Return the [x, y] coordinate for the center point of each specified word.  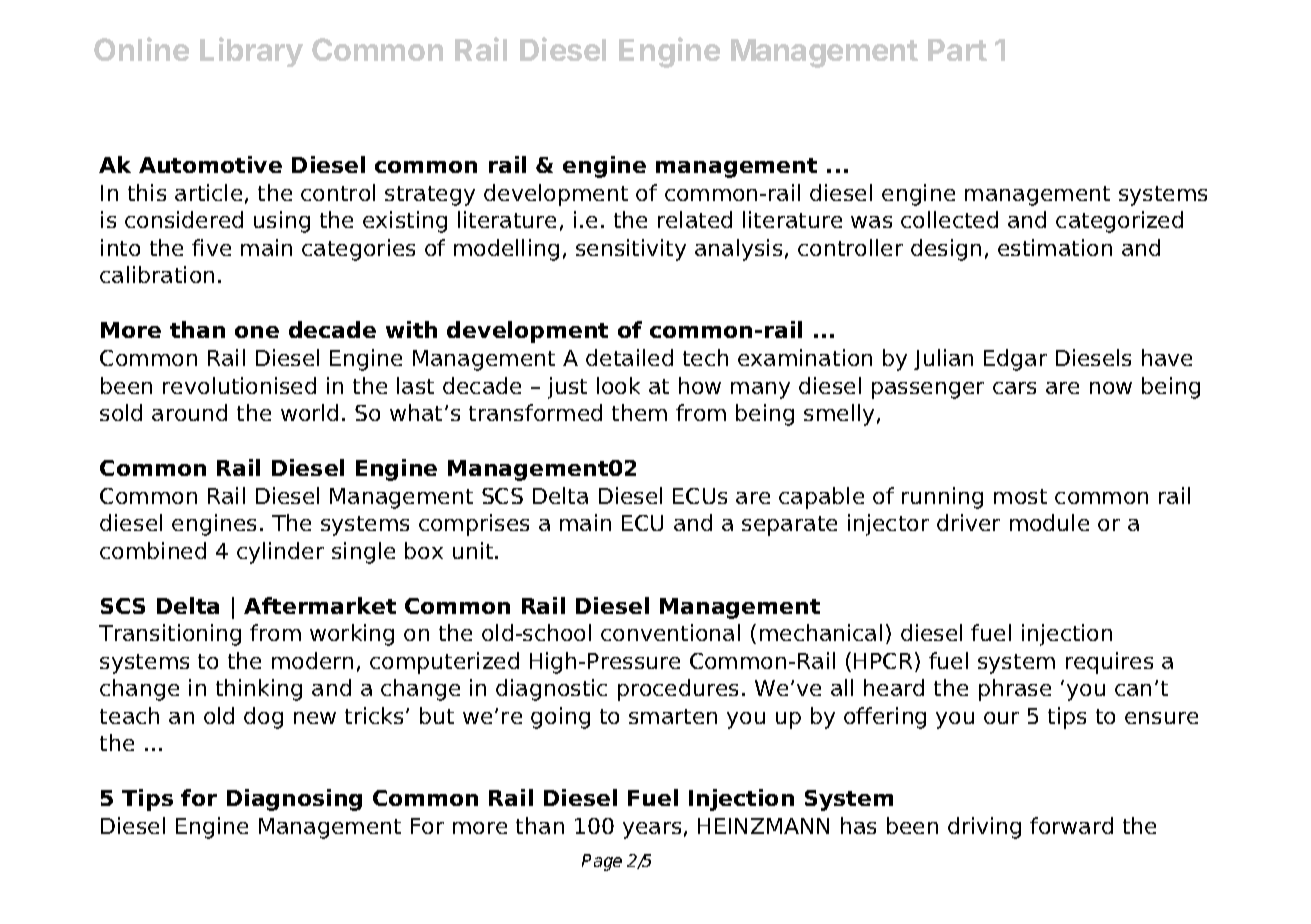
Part [957, 50]
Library [251, 52]
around [189, 412]
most [1020, 496]
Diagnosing [294, 800]
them [639, 412]
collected [949, 219]
